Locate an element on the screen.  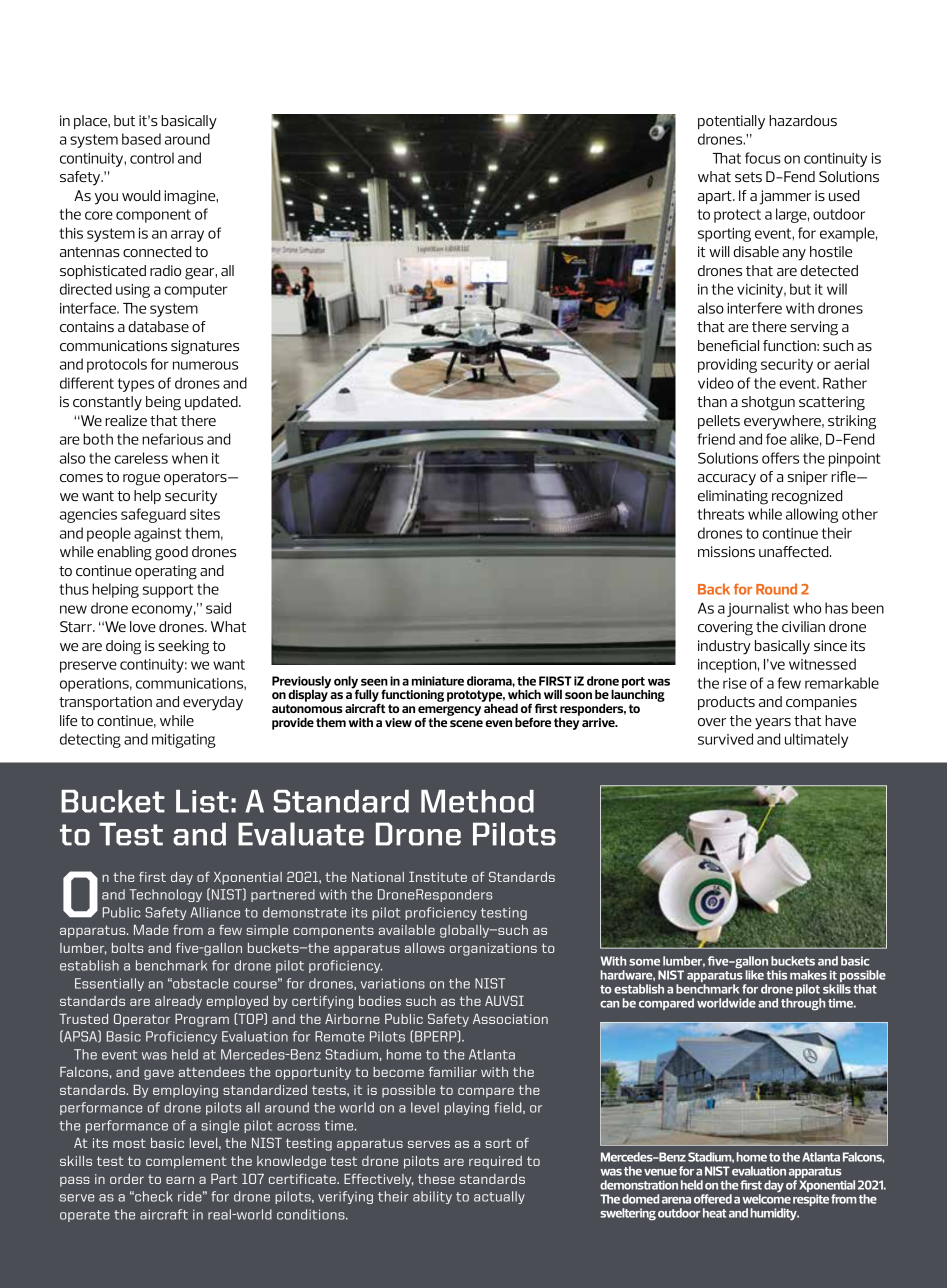
control is located at coordinates (152, 158).
